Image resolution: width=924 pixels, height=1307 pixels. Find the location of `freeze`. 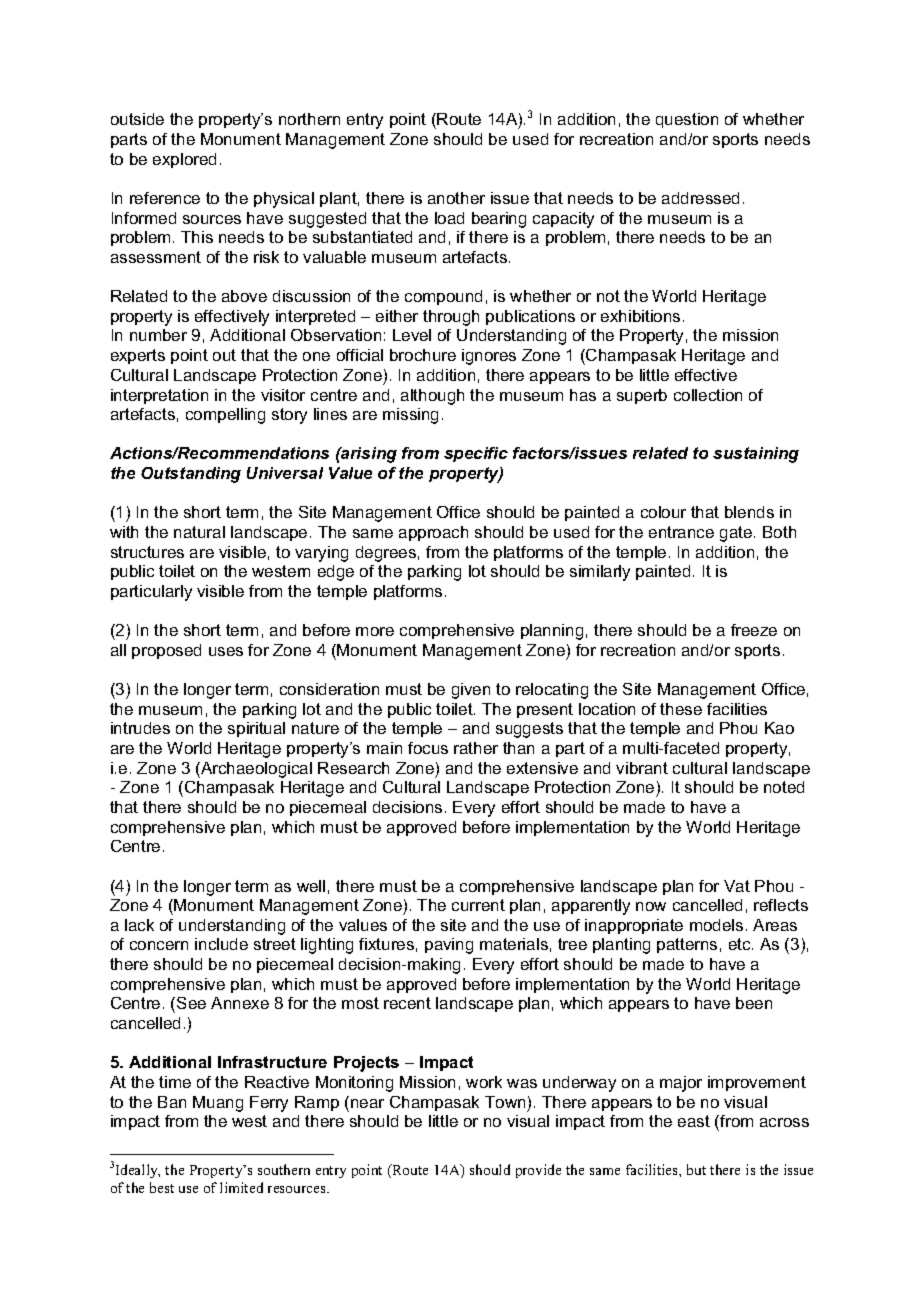

freeze is located at coordinates (754, 630).
